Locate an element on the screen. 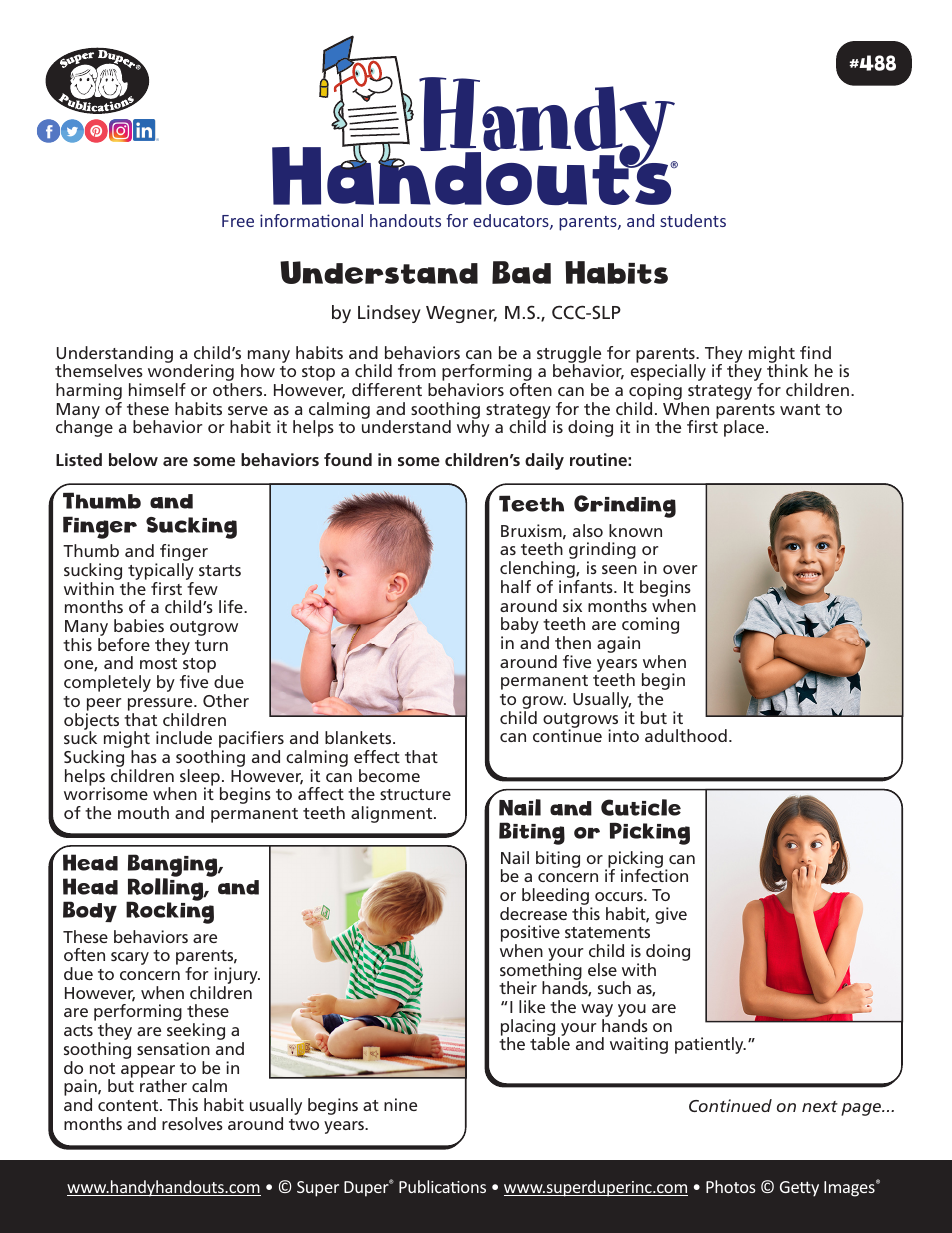 The width and height of the screenshot is (952, 1233). adulthood is located at coordinates (686, 735).
